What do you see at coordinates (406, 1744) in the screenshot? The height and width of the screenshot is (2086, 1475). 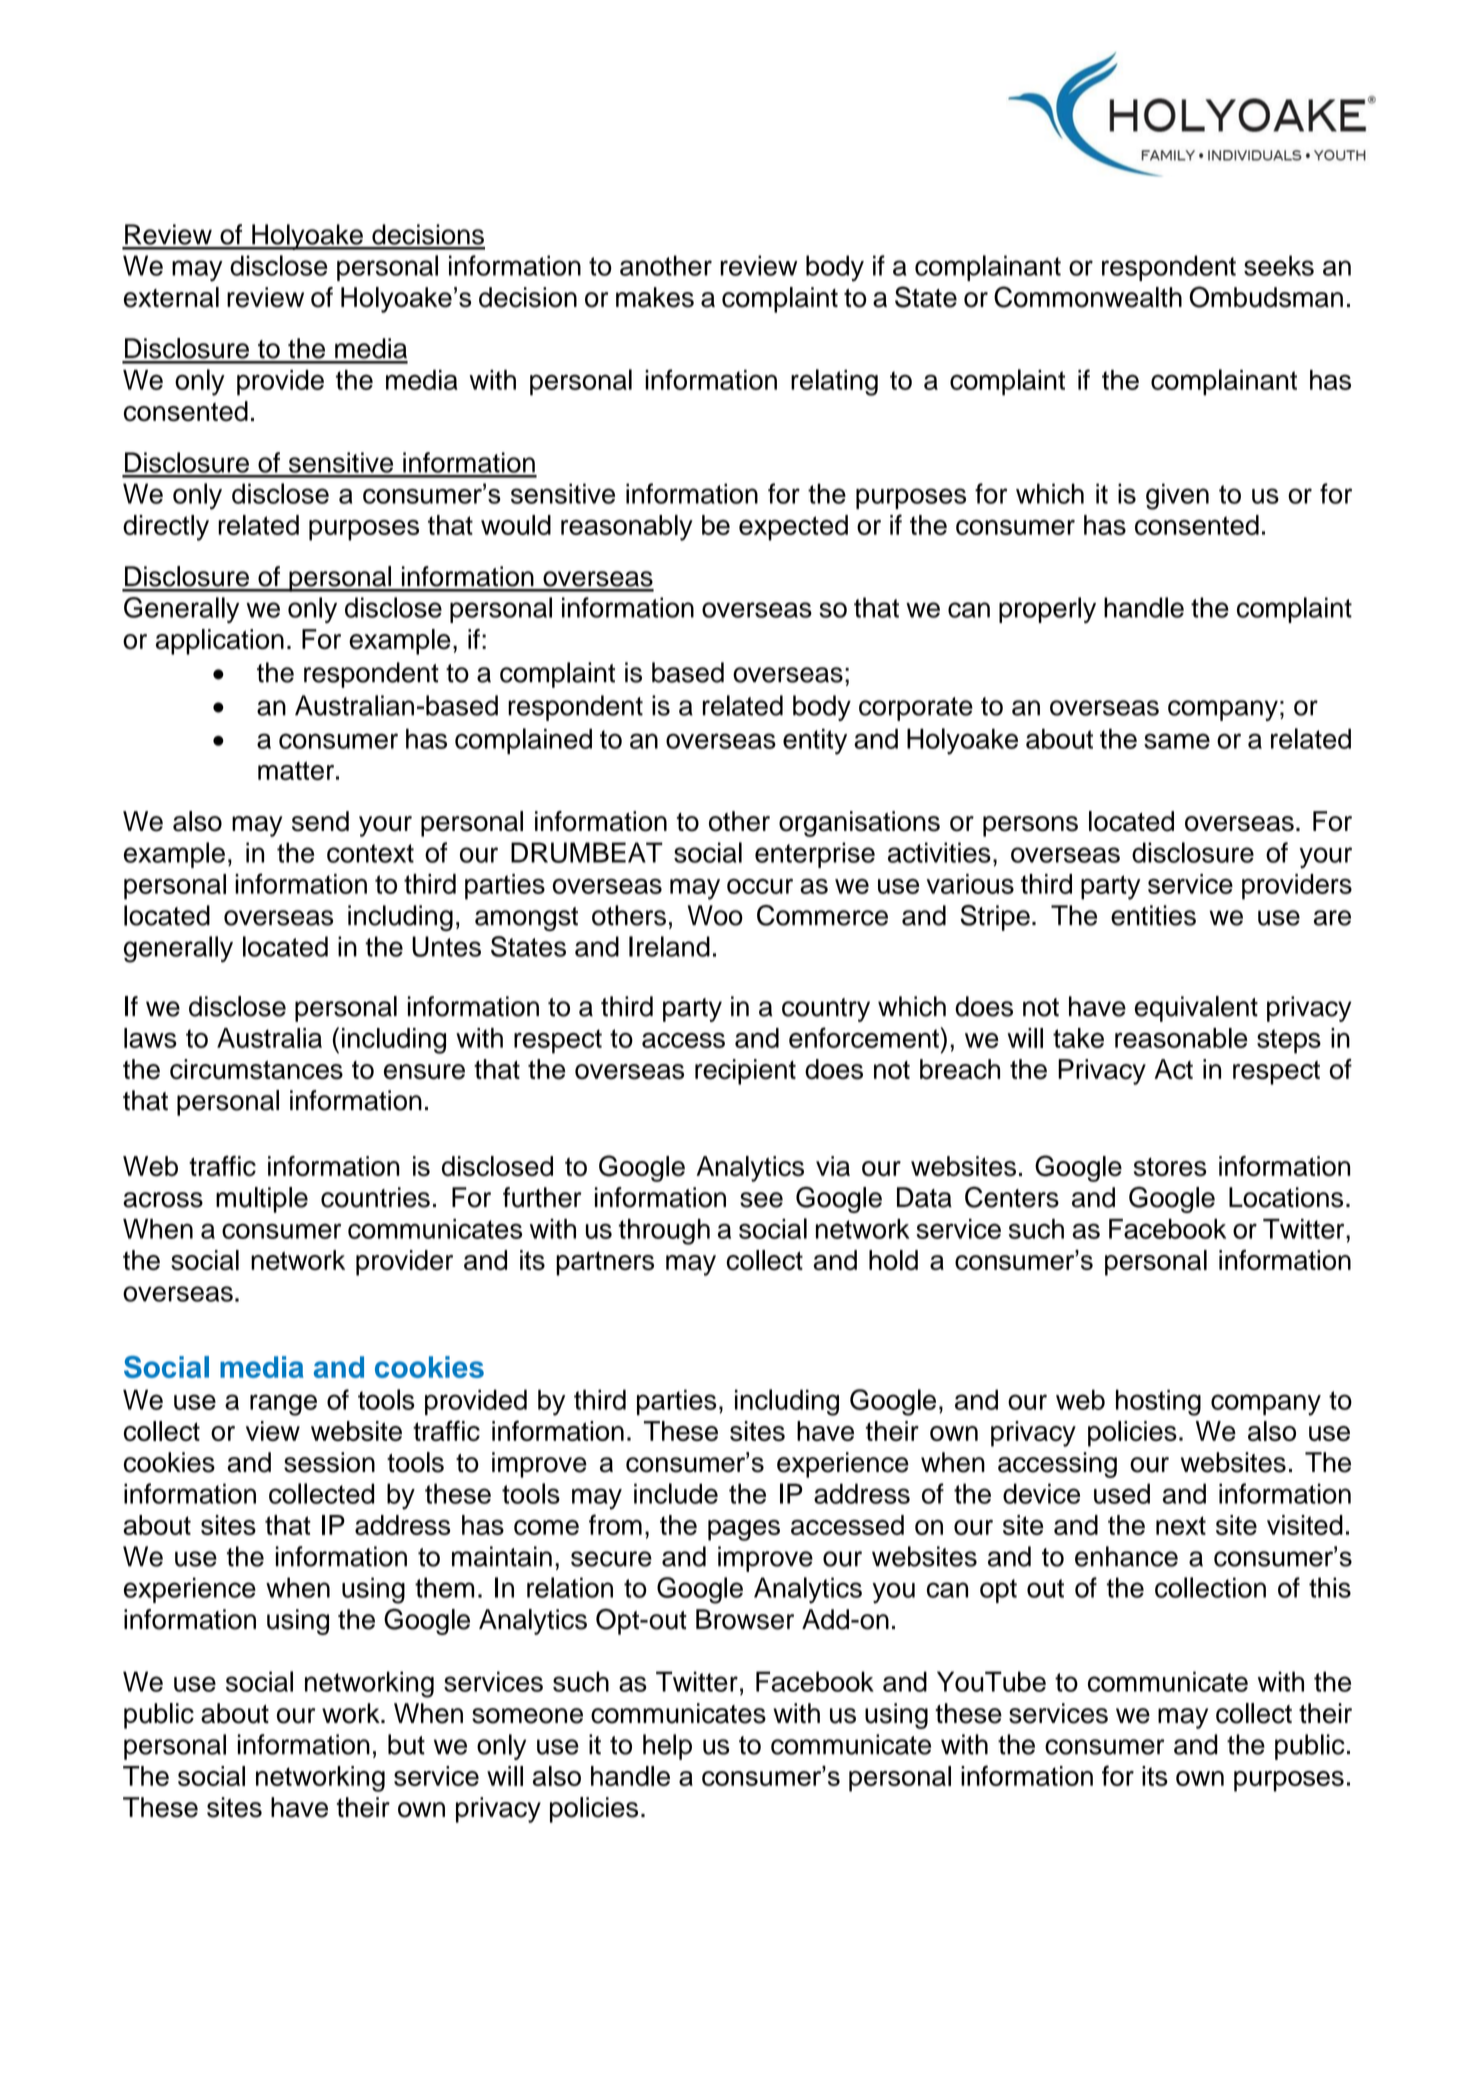 I see `but` at bounding box center [406, 1744].
